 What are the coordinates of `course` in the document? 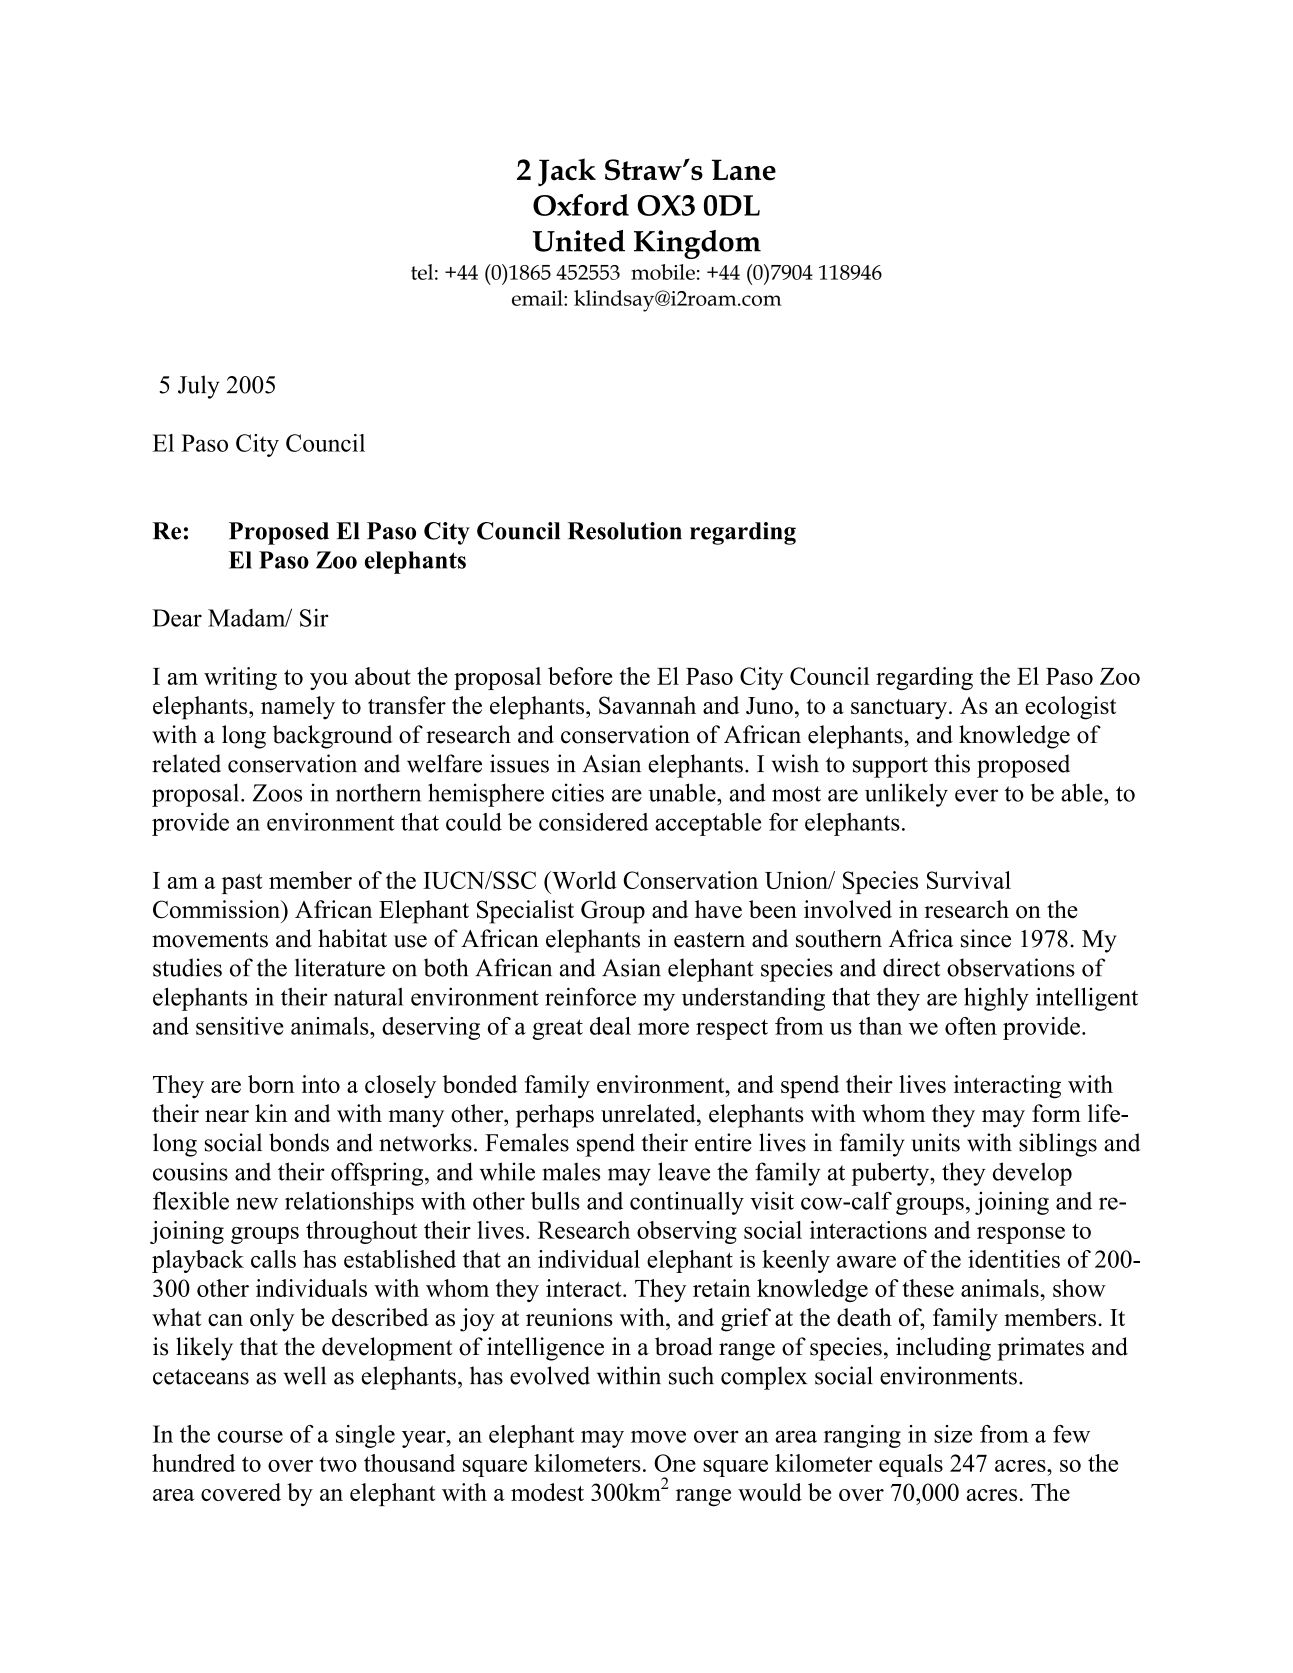 It's located at (250, 1436).
